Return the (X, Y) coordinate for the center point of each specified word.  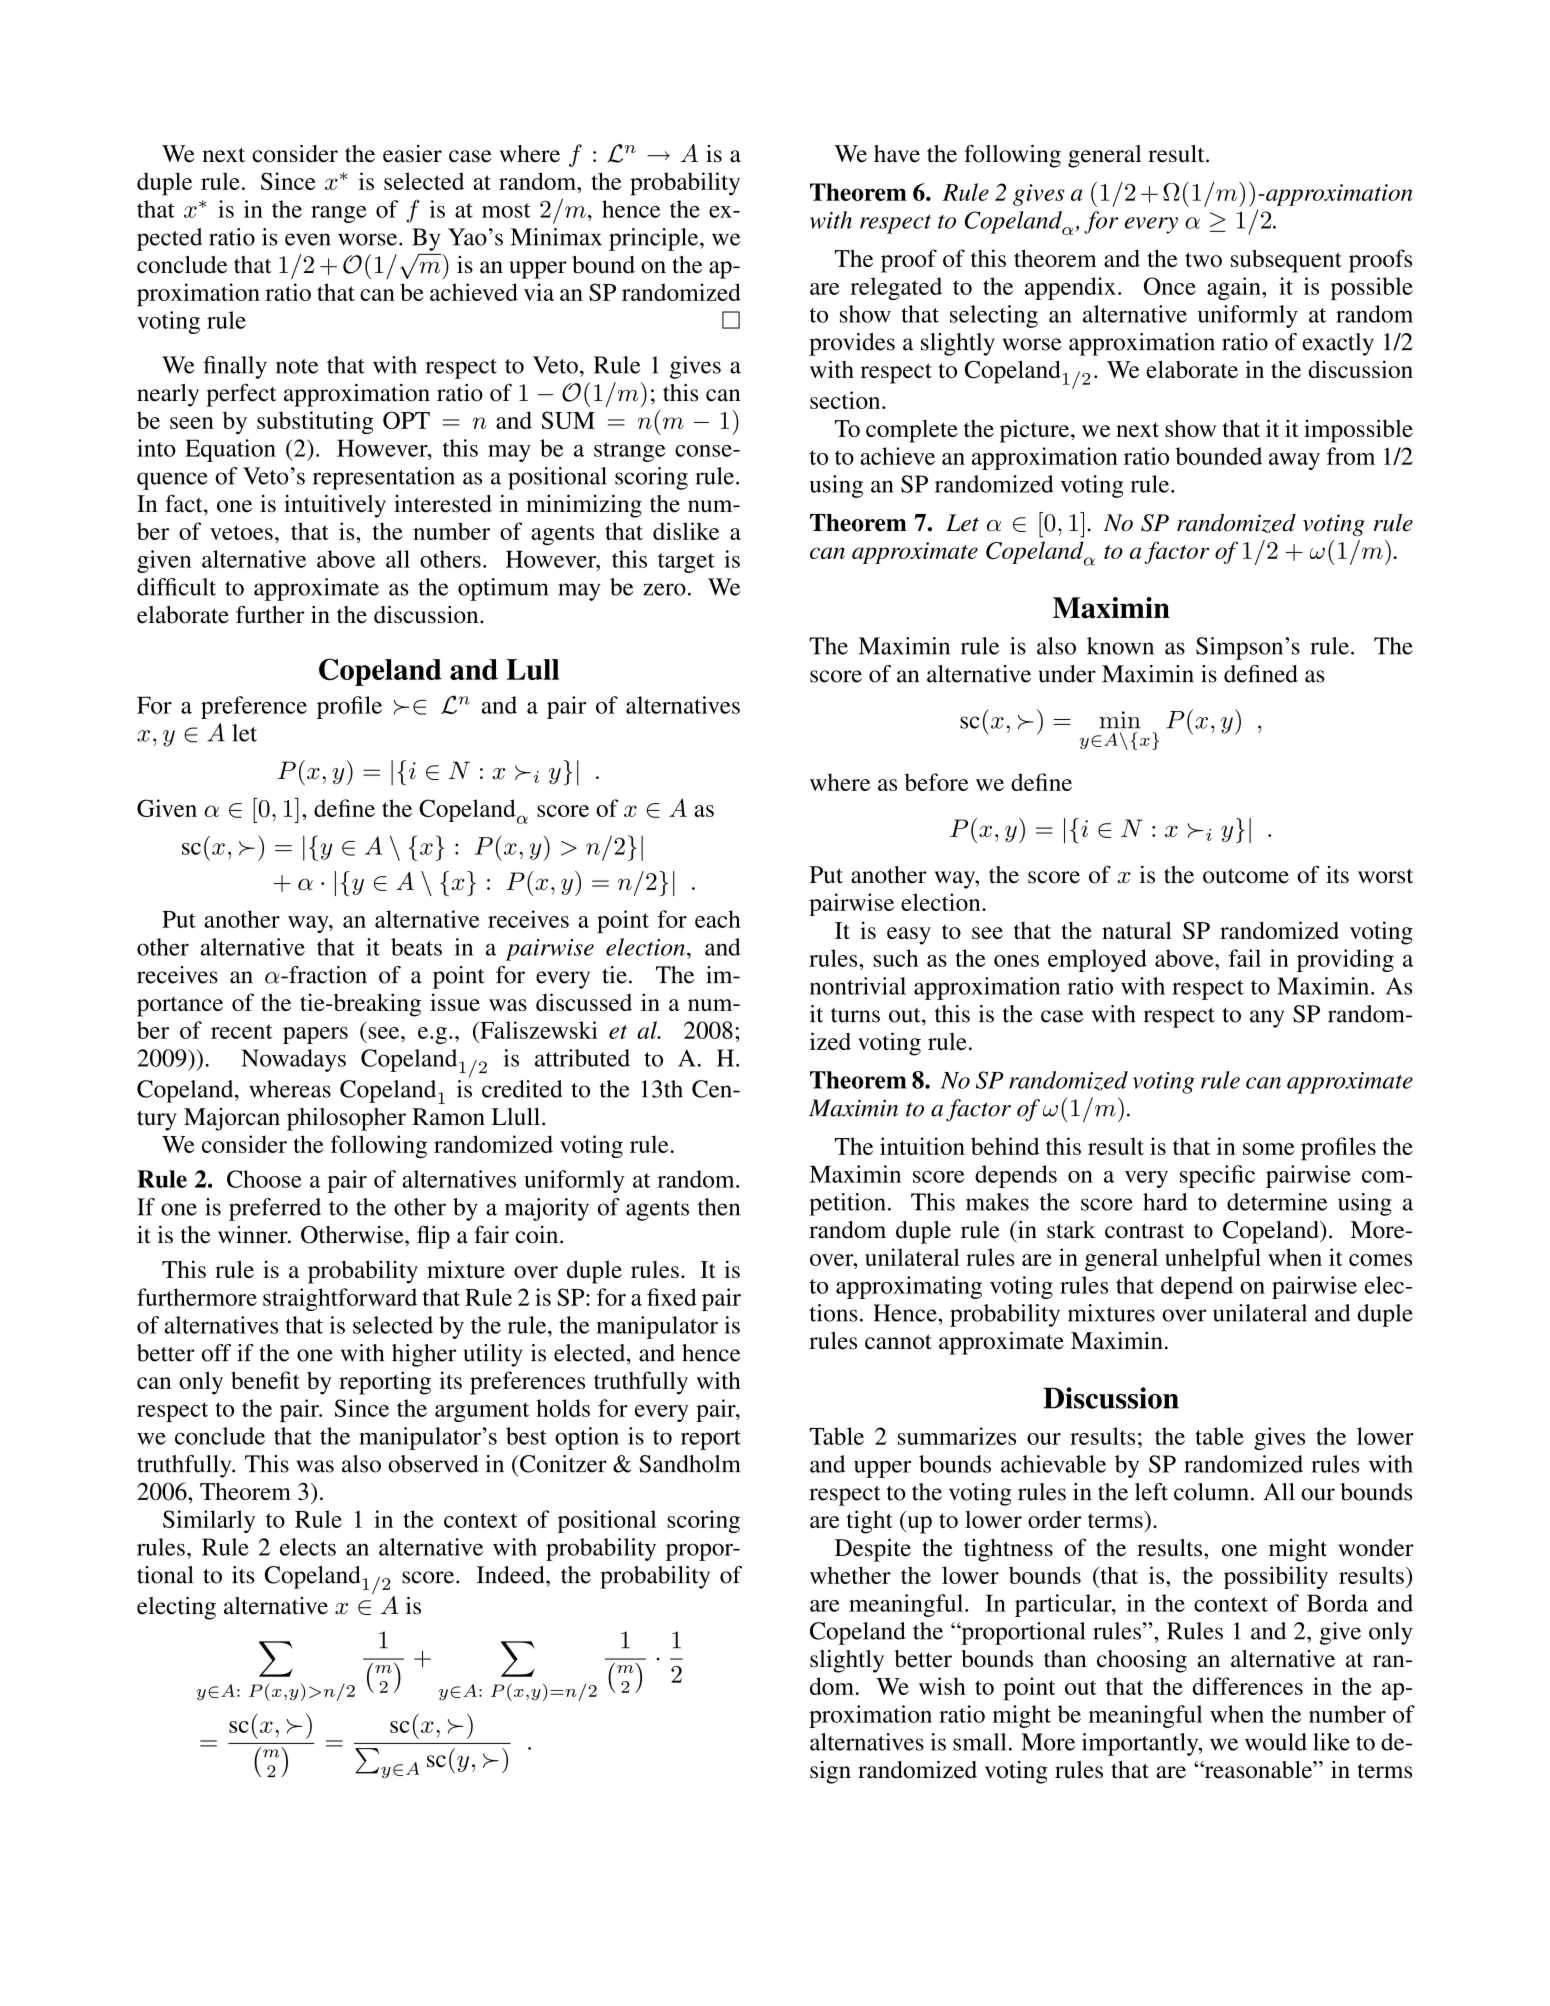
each (718, 919)
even (308, 239)
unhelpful (1213, 1260)
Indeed (512, 1575)
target (686, 563)
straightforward (340, 1299)
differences (1248, 1686)
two (1203, 259)
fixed (672, 1297)
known (1120, 646)
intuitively (335, 506)
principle (655, 239)
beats (416, 947)
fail (1245, 958)
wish (942, 1686)
